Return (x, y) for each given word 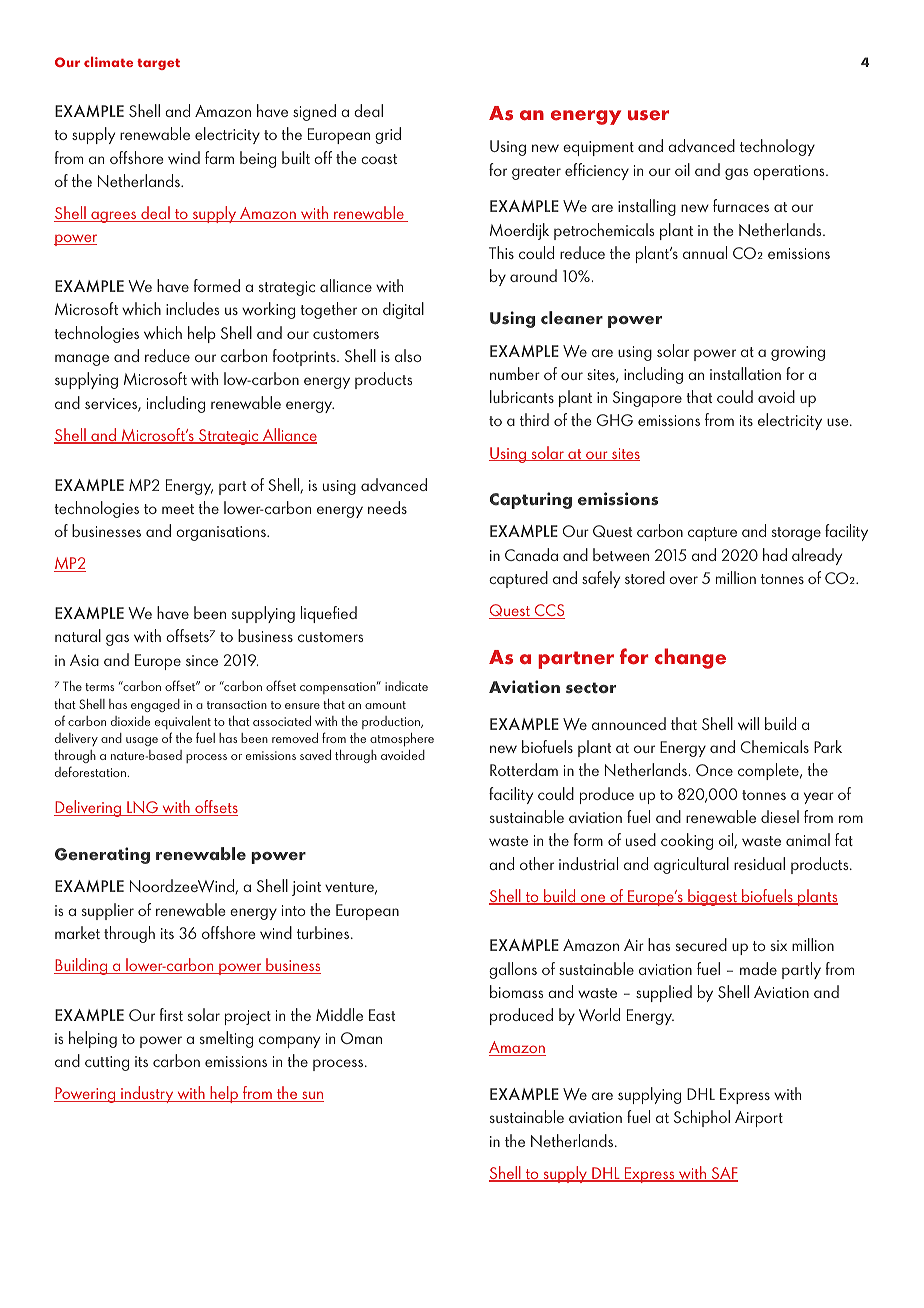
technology (777, 147)
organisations (222, 533)
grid (388, 135)
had (775, 554)
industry (147, 1094)
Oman (361, 1038)
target (158, 64)
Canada (531, 554)
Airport (759, 1119)
